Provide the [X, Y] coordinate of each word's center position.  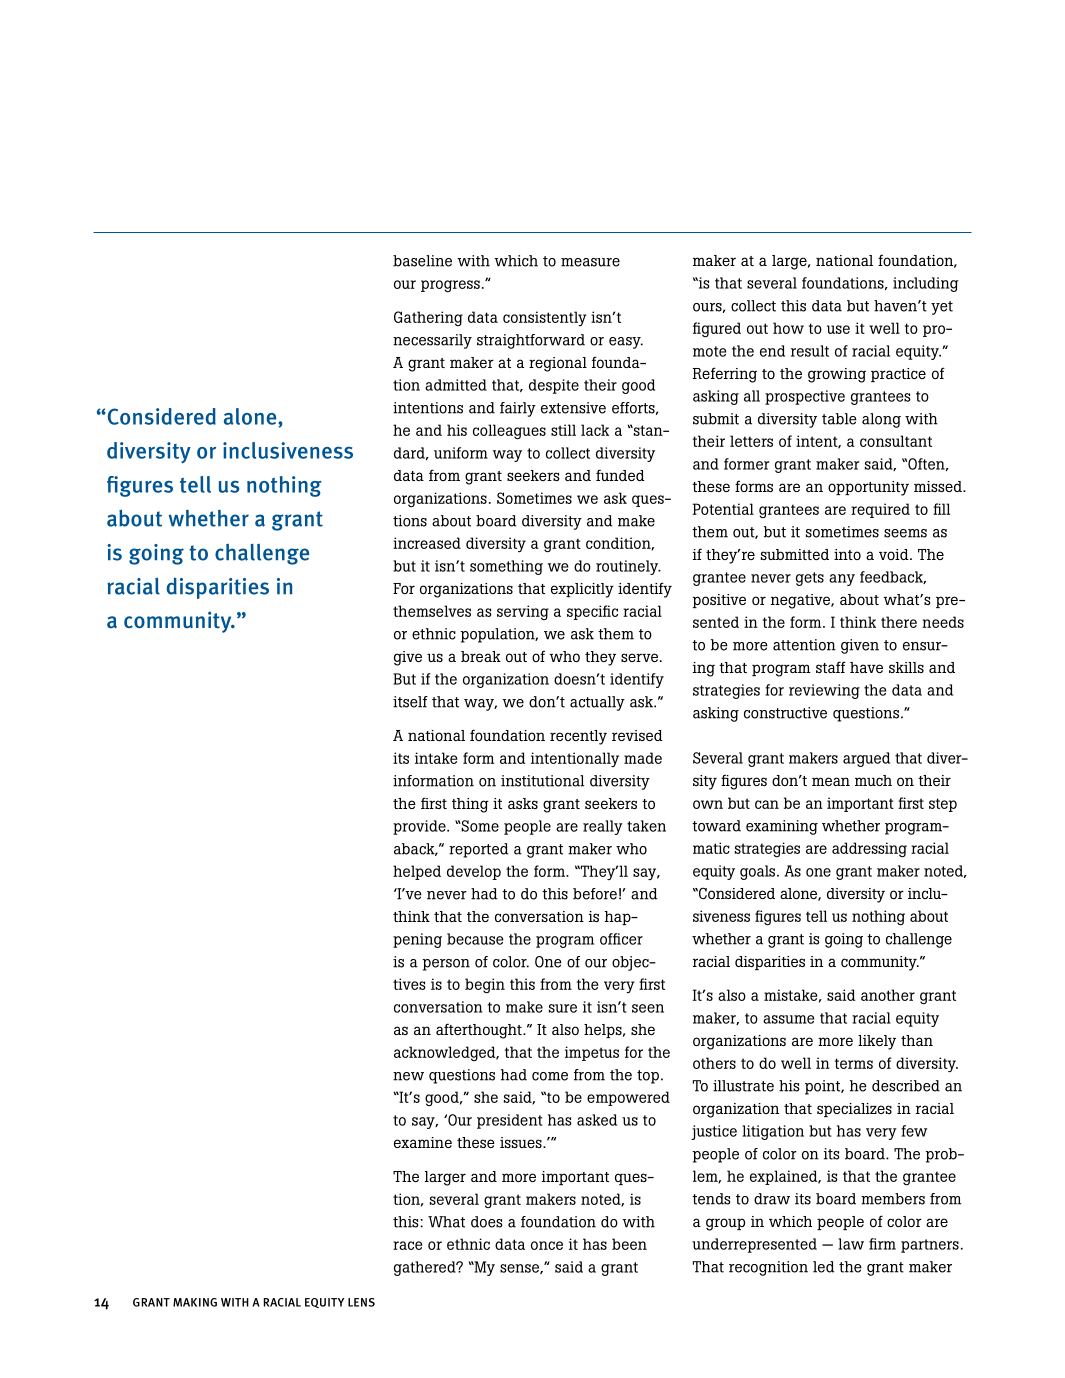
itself [410, 702]
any [842, 580]
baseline [422, 261]
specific [592, 612]
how [788, 328]
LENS [361, 1302]
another [888, 995]
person [446, 965]
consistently [545, 318]
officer [621, 939]
